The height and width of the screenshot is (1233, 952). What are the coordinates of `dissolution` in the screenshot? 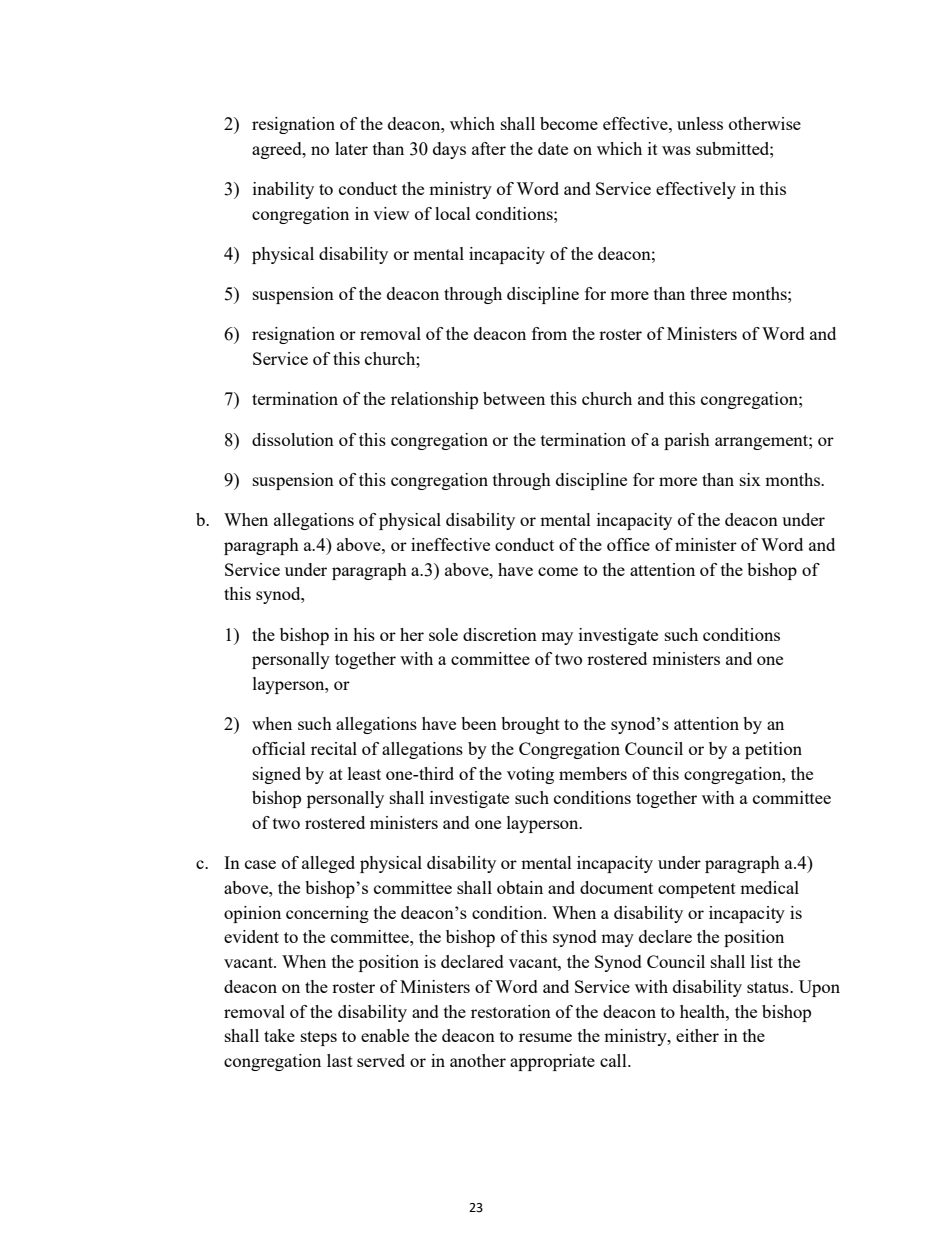 It's located at (293, 439).
